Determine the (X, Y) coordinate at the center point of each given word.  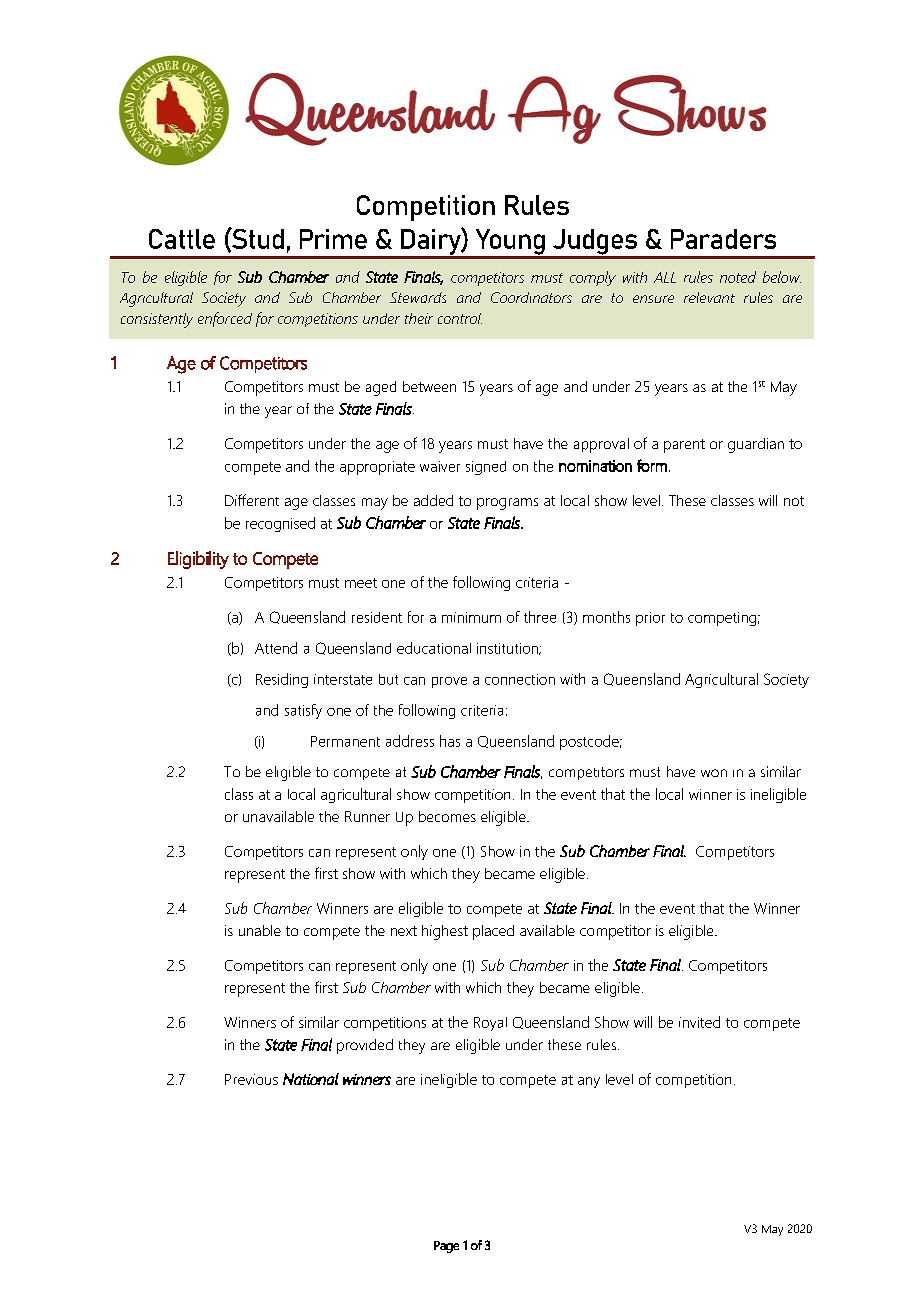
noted (738, 277)
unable (260, 930)
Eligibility (198, 560)
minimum (471, 617)
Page (446, 1247)
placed (493, 932)
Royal (490, 1024)
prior (650, 619)
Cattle (182, 239)
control (460, 318)
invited (699, 1022)
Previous (251, 1079)
